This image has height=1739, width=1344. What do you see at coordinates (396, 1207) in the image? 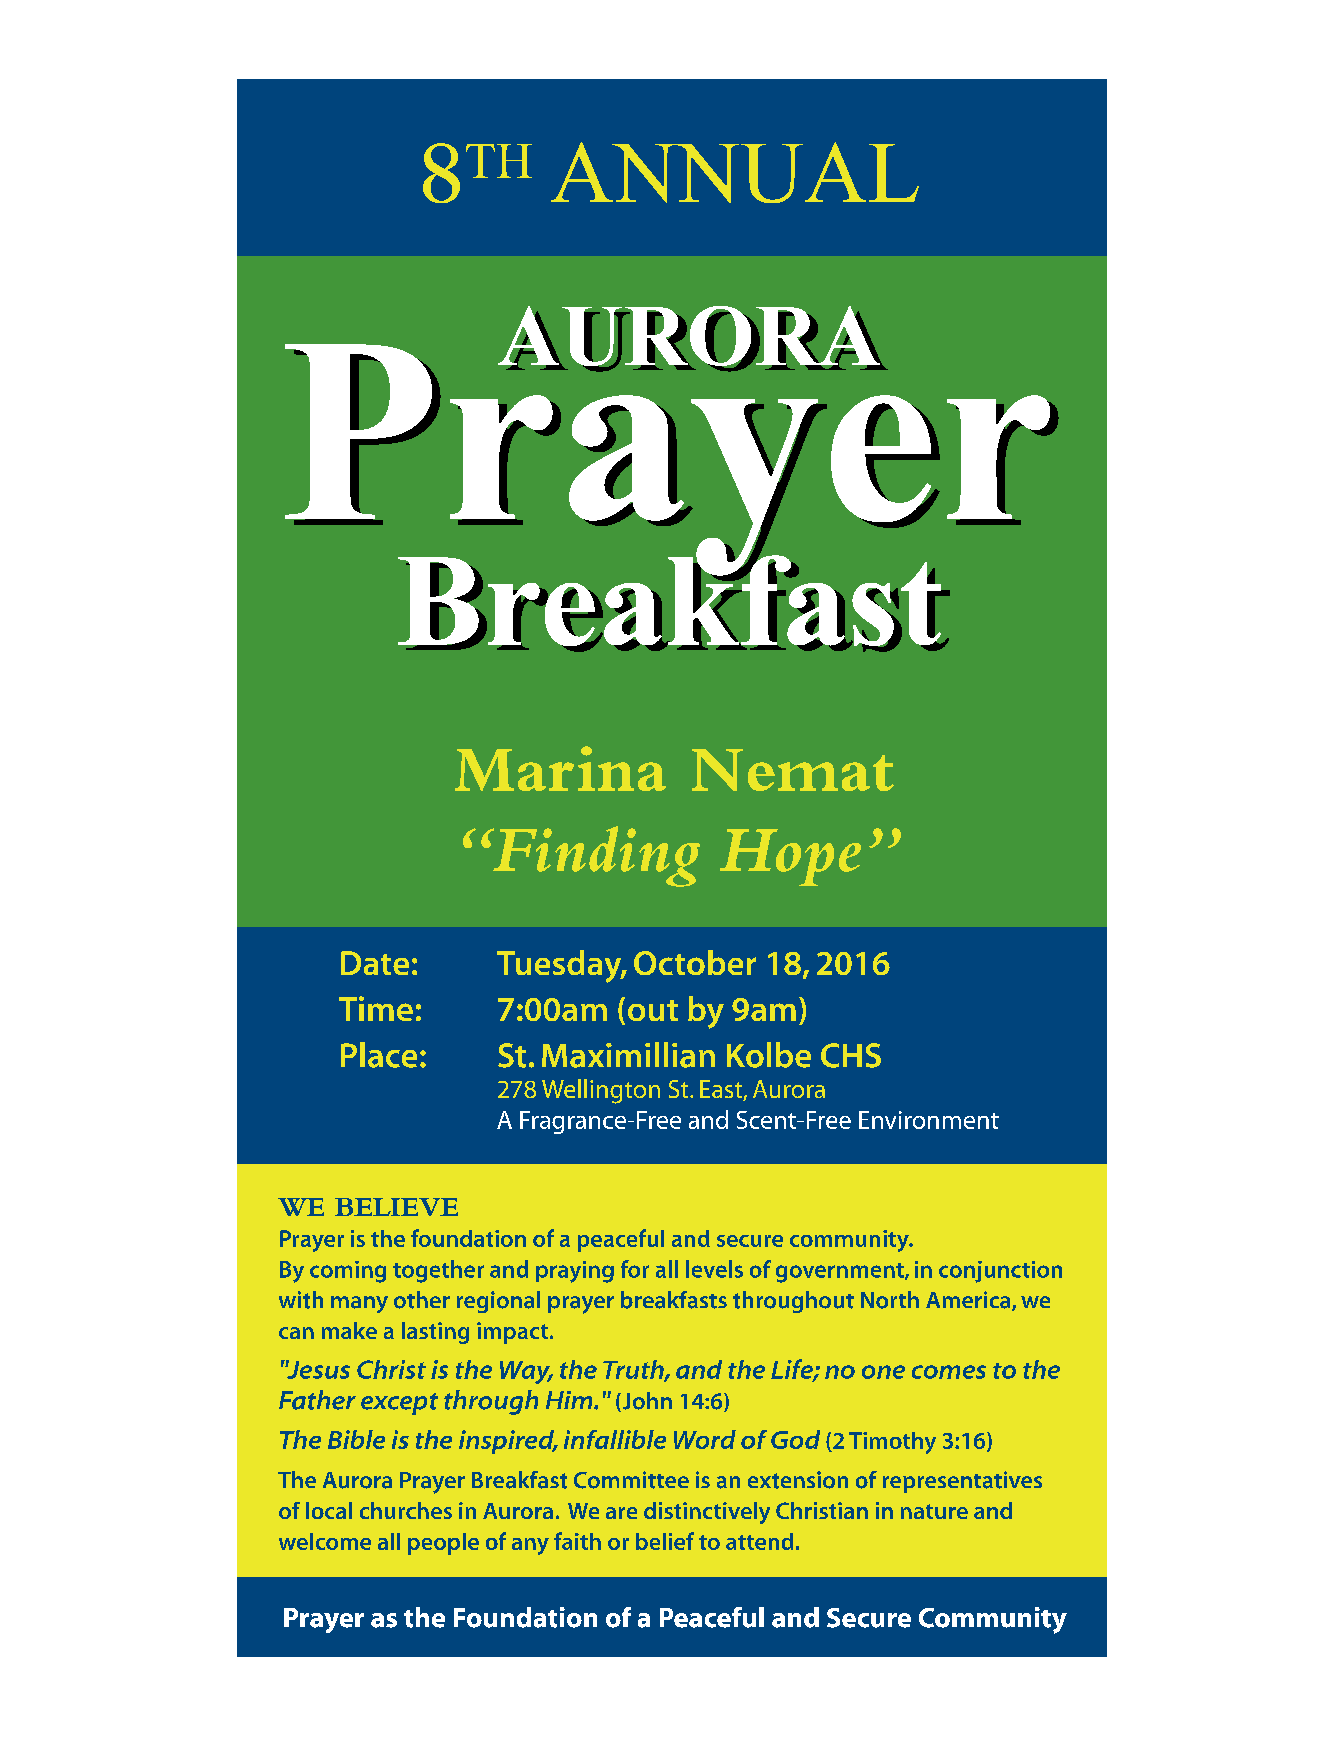
I see `BELIEVE` at bounding box center [396, 1207].
